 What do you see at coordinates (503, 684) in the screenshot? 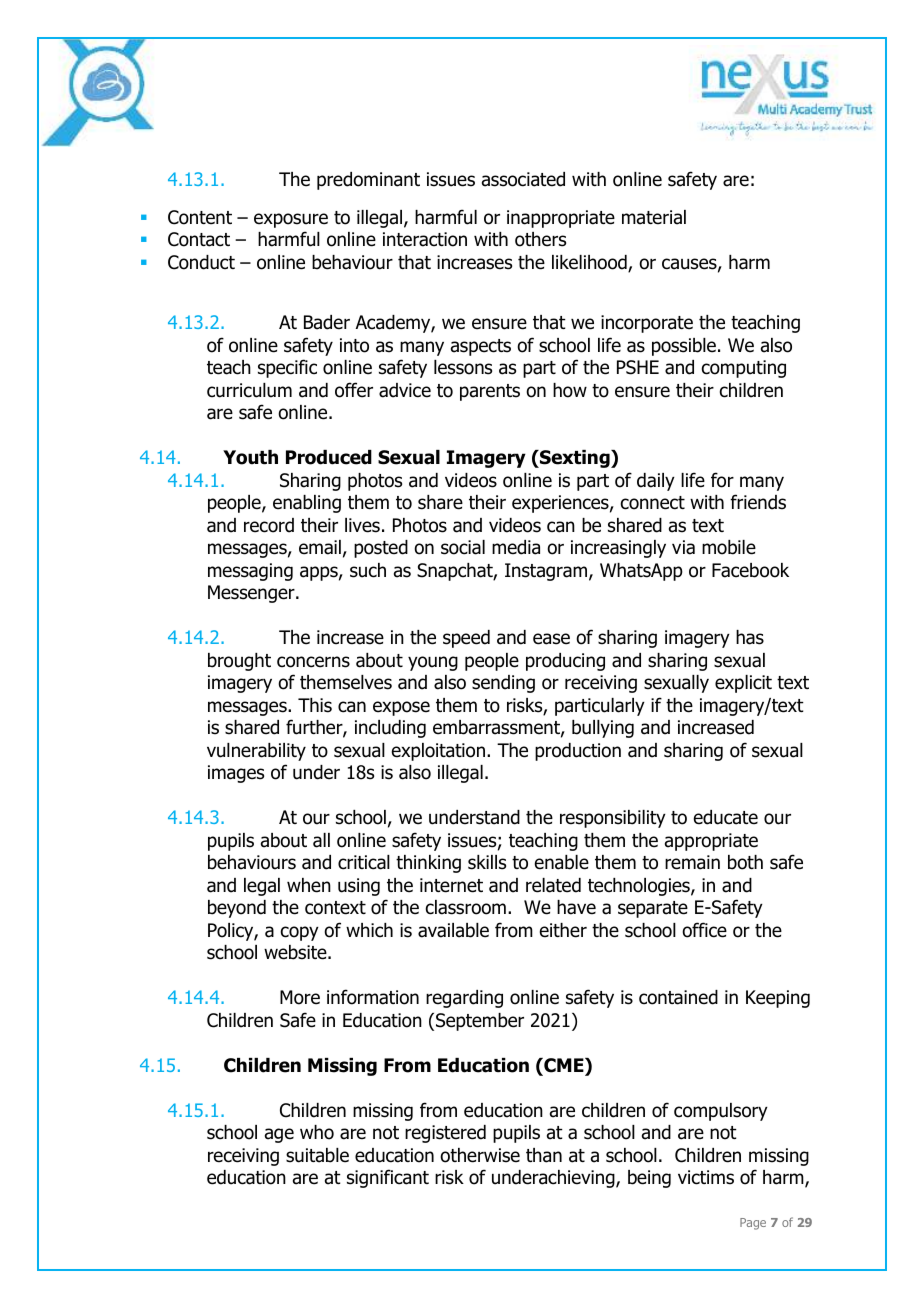
I see `sending` at bounding box center [503, 684].
